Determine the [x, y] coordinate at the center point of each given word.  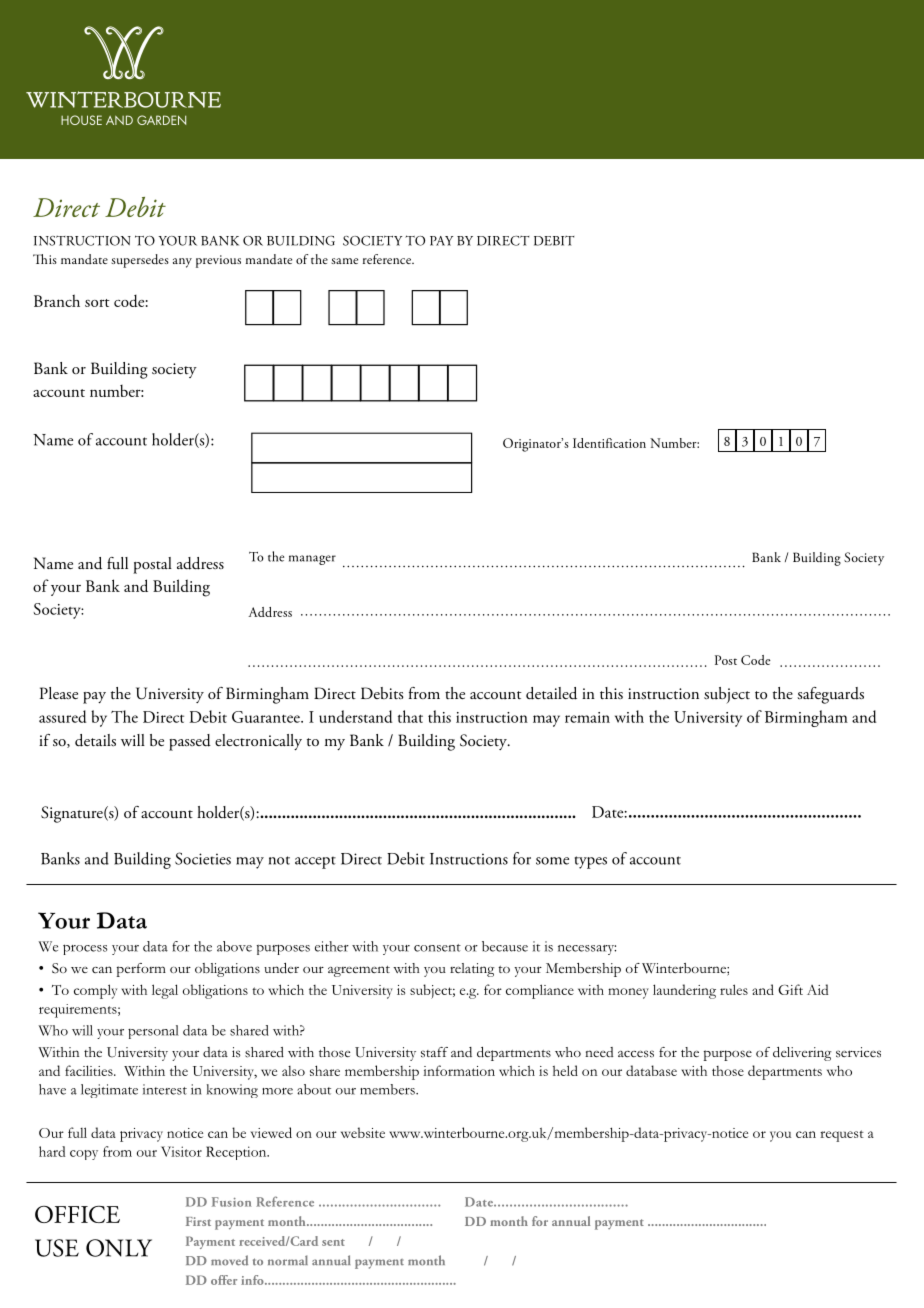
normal [288, 1260]
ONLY [119, 1248]
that [410, 716]
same [344, 261]
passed [190, 742]
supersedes [140, 261]
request [842, 1136]
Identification [609, 443]
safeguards [830, 695]
